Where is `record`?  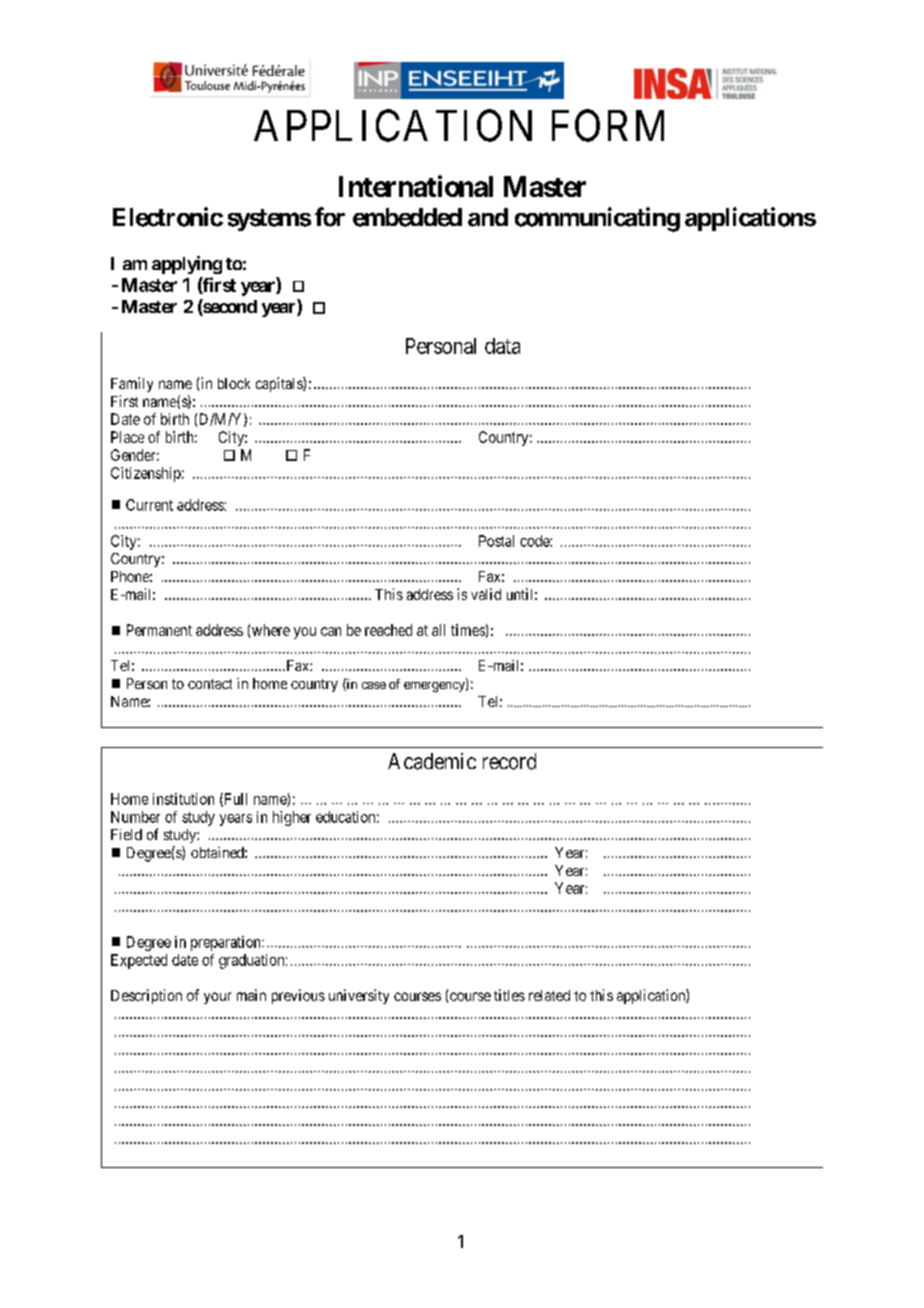
record is located at coordinates (509, 761).
